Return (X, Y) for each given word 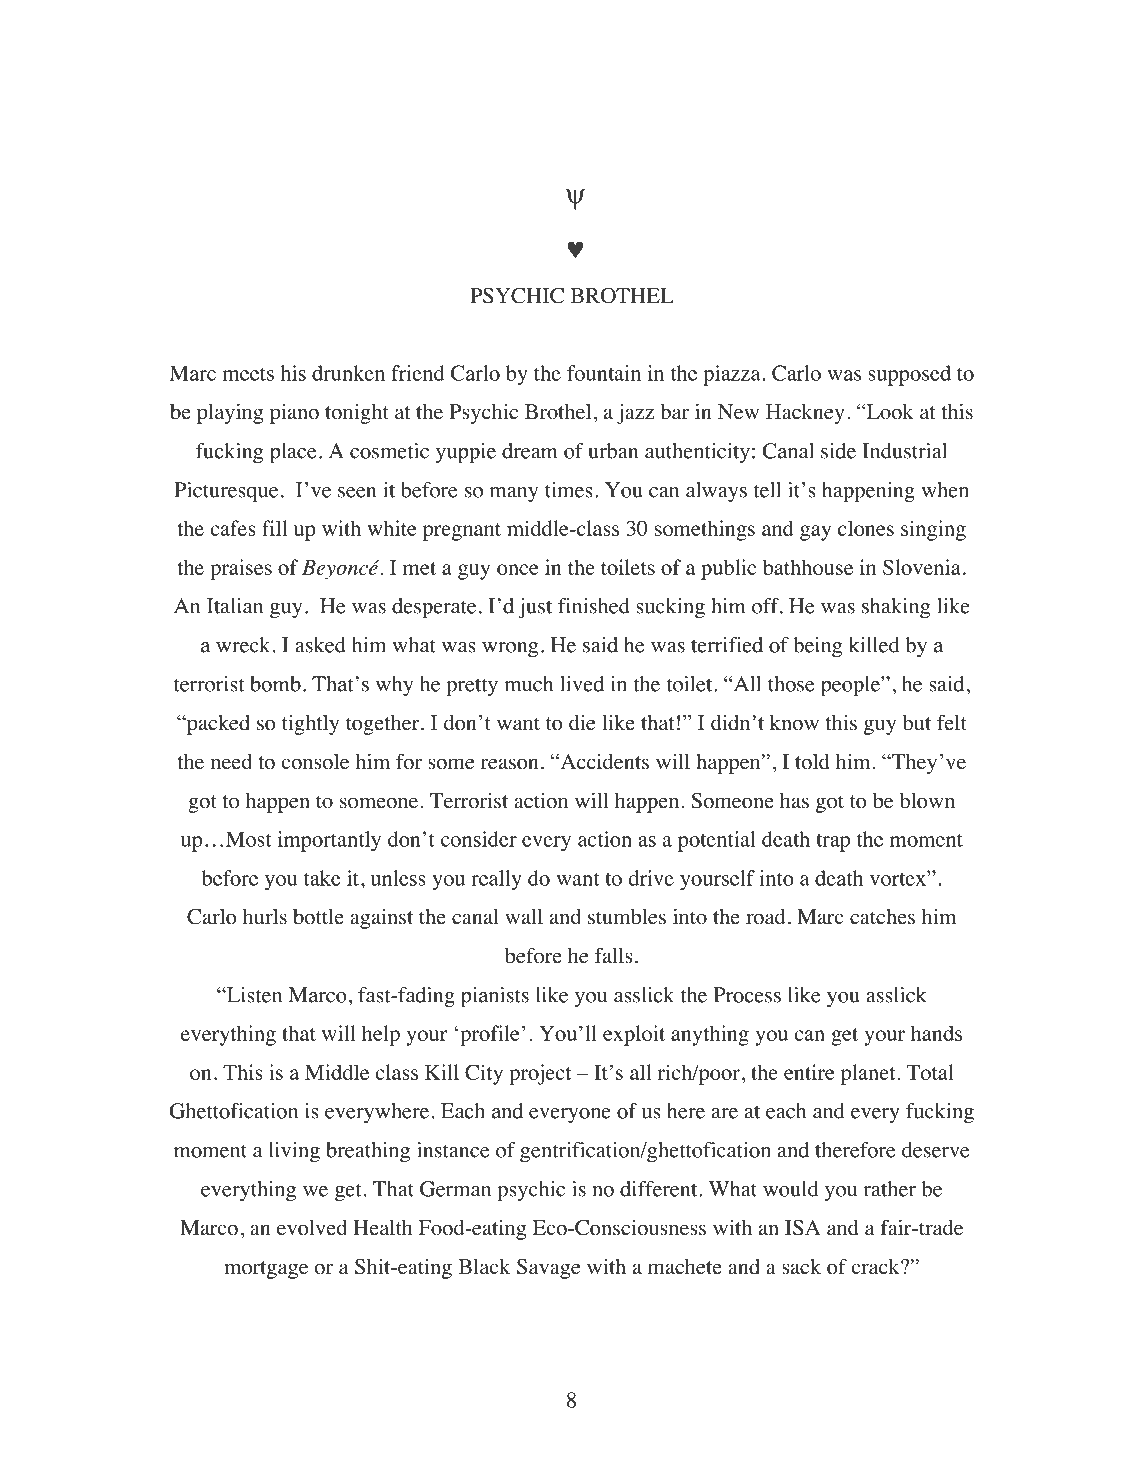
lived (582, 684)
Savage (548, 1269)
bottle (318, 916)
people (851, 686)
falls (614, 955)
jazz (635, 414)
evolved (312, 1227)
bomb (275, 684)
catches (882, 917)
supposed (909, 375)
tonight (357, 413)
